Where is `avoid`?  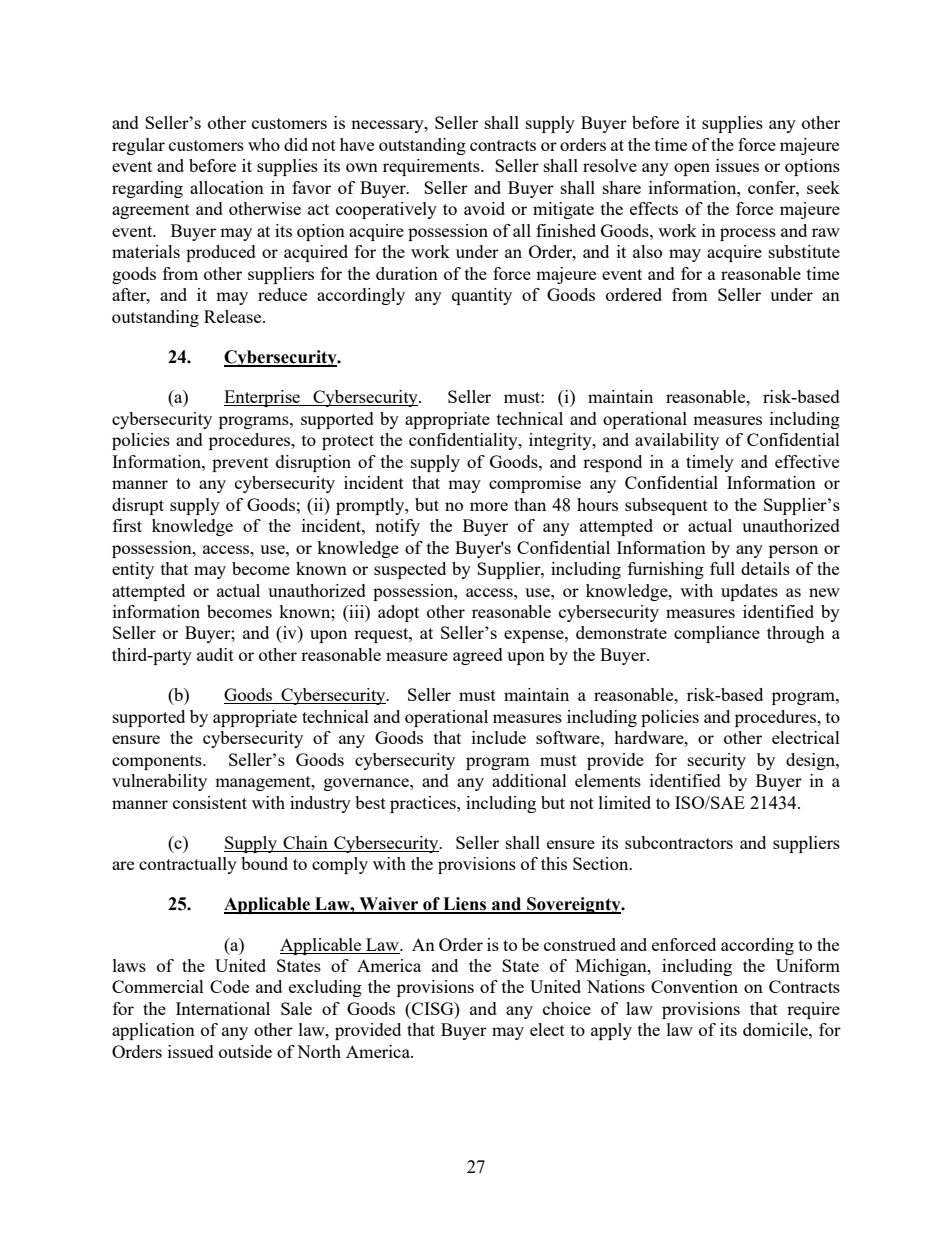
avoid is located at coordinates (484, 208).
